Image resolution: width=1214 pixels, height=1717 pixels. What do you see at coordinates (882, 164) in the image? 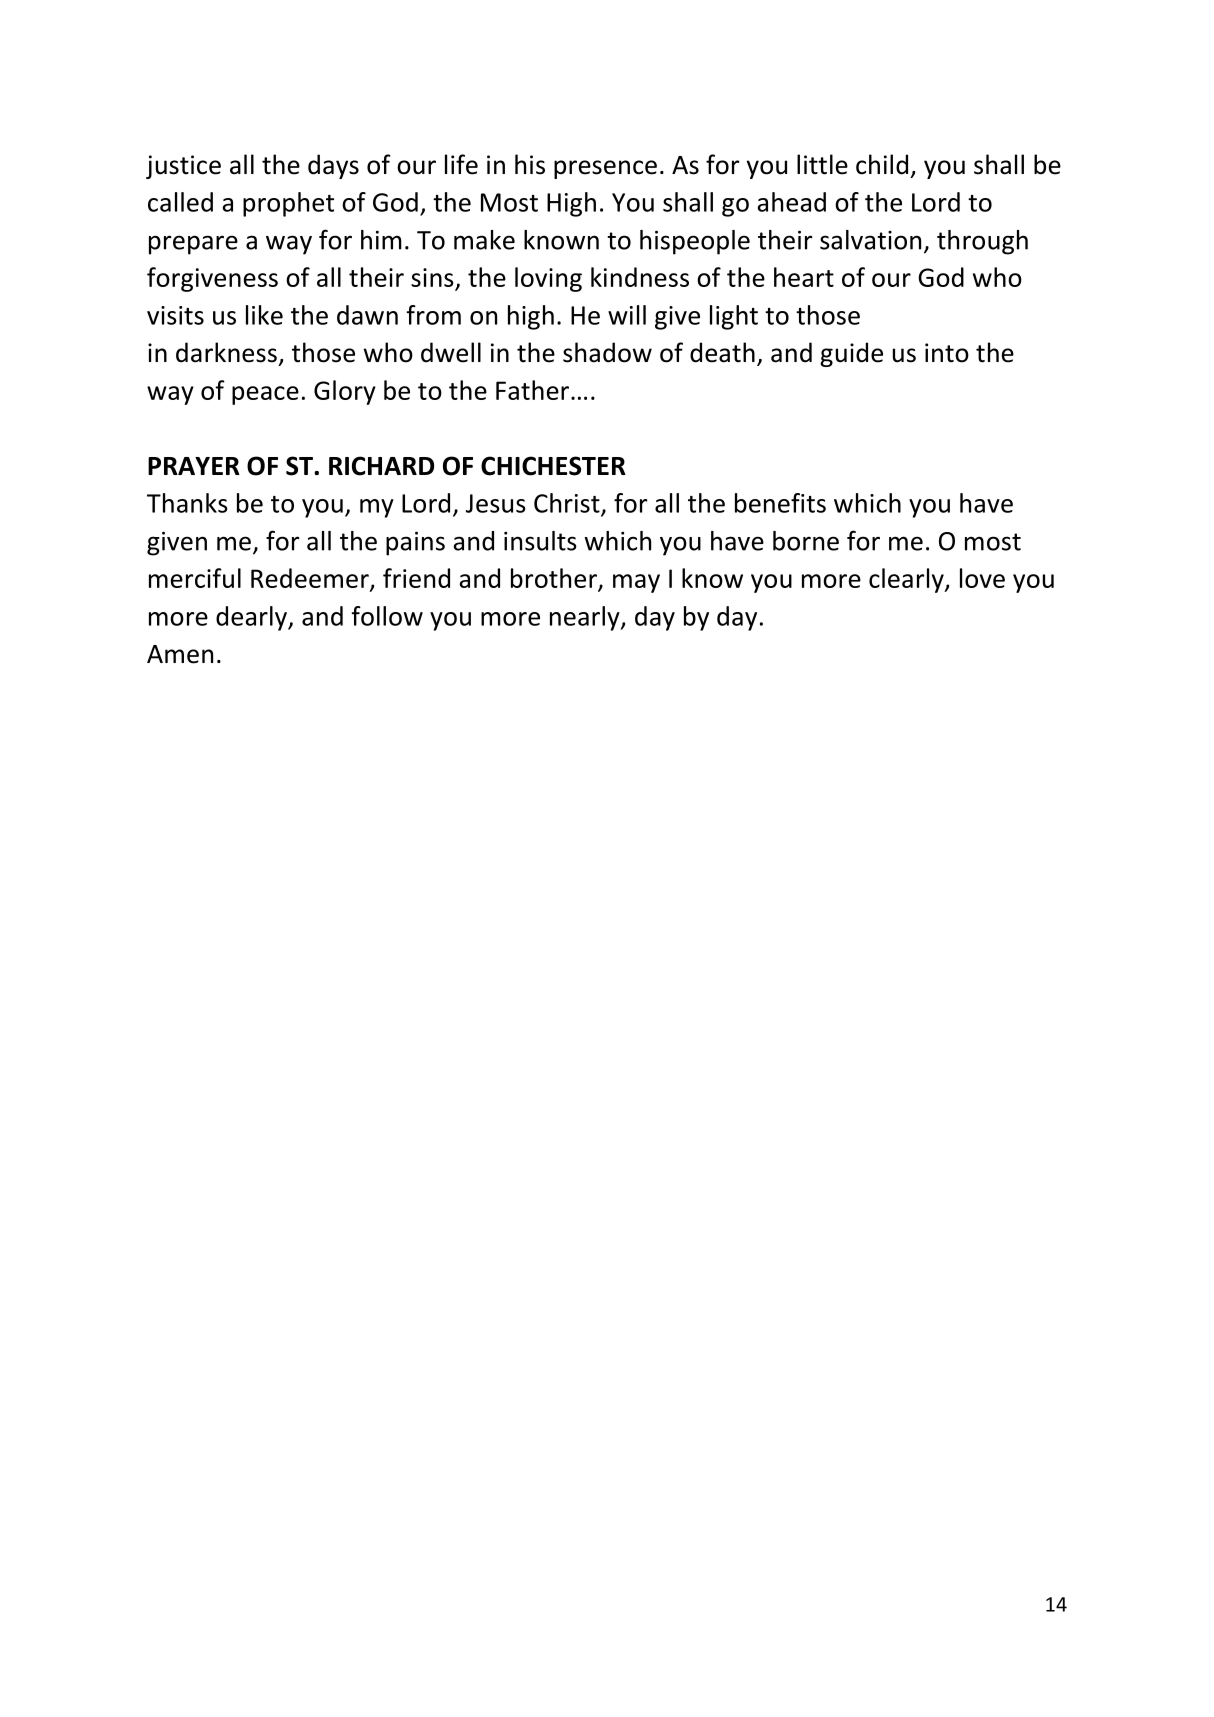
I see `child` at bounding box center [882, 164].
